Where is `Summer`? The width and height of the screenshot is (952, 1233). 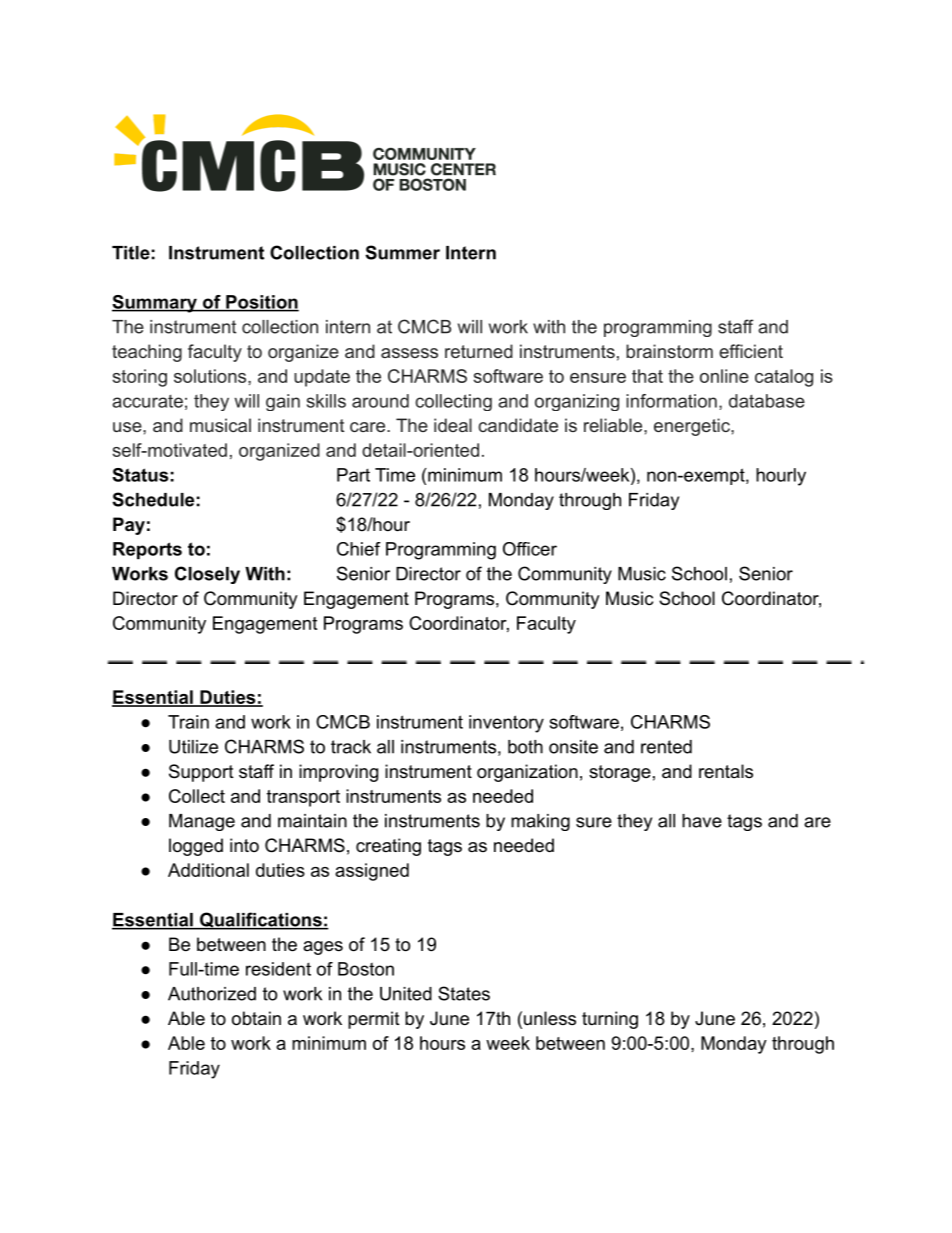
Summer is located at coordinates (402, 252).
